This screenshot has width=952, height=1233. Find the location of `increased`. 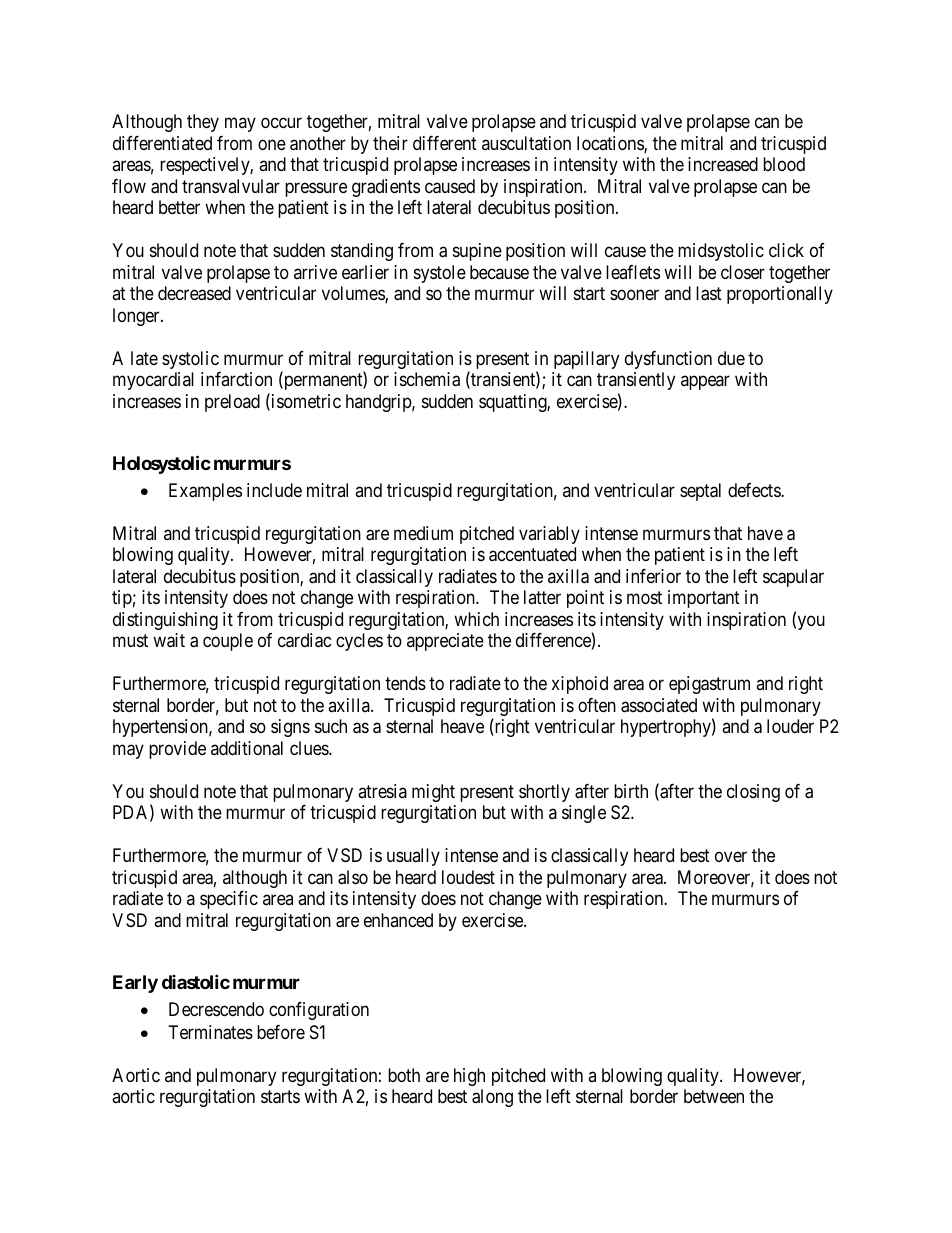

increased is located at coordinates (723, 164).
